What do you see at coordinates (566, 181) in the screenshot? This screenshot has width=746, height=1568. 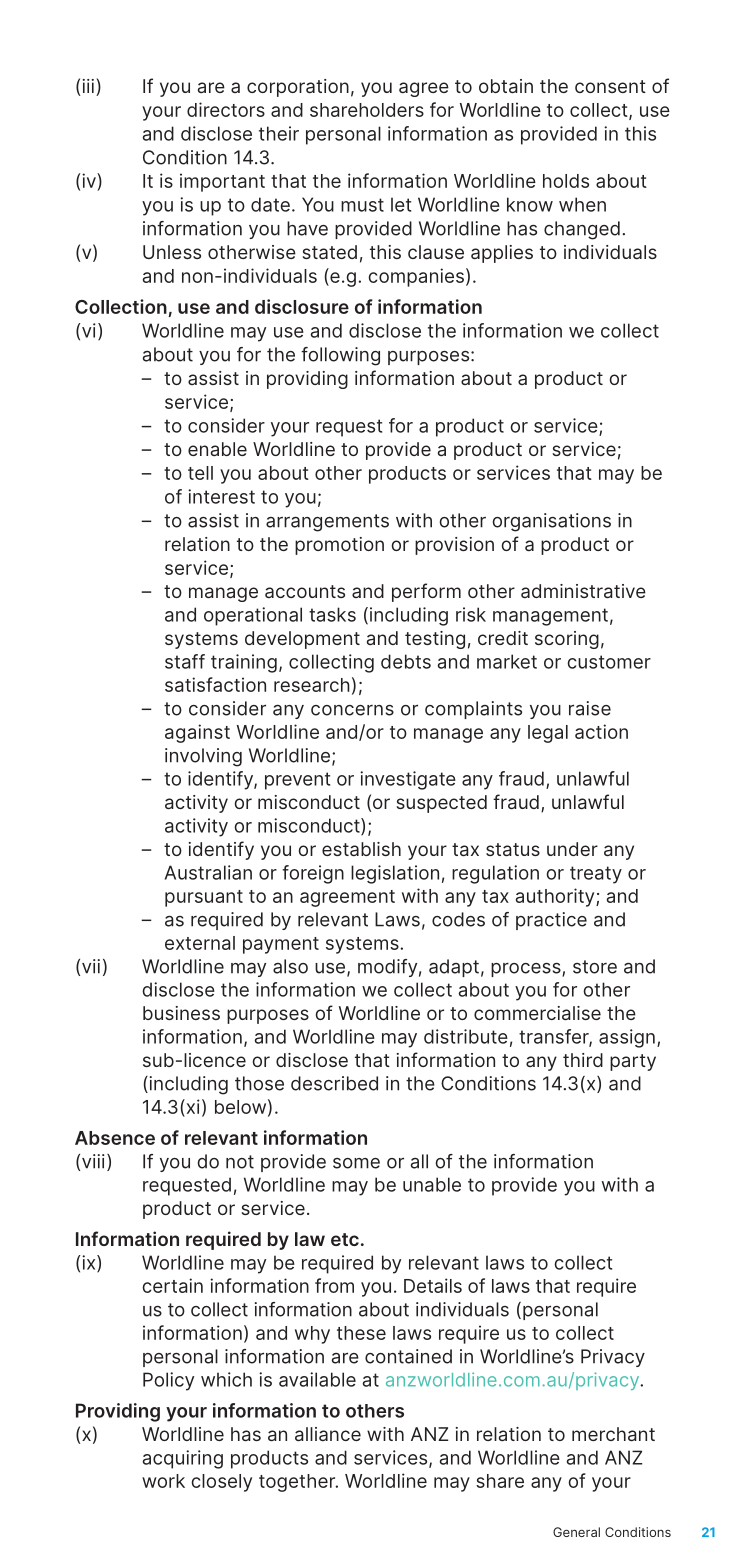 I see `holds` at bounding box center [566, 181].
